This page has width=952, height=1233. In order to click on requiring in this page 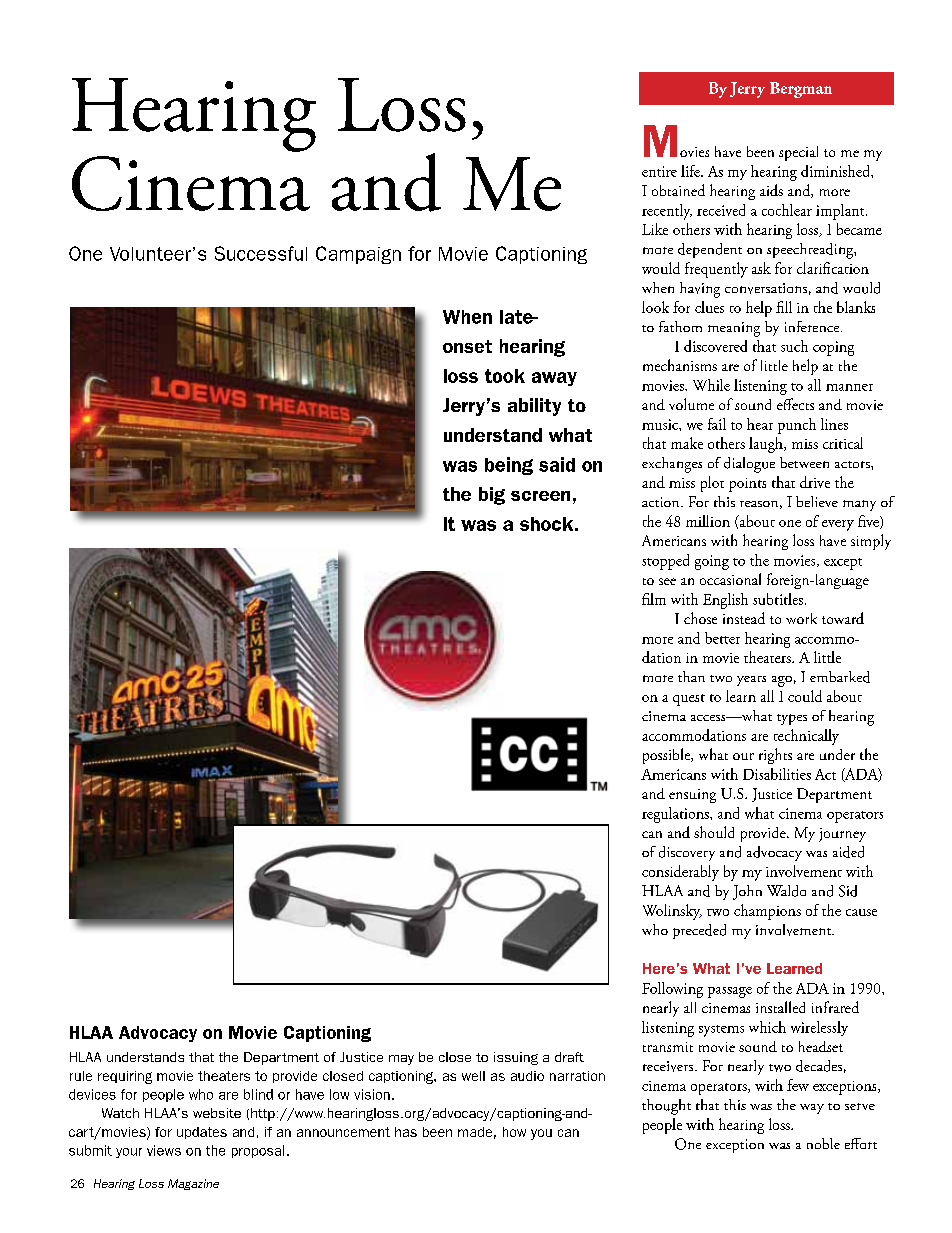, I will do `click(125, 1077)`.
